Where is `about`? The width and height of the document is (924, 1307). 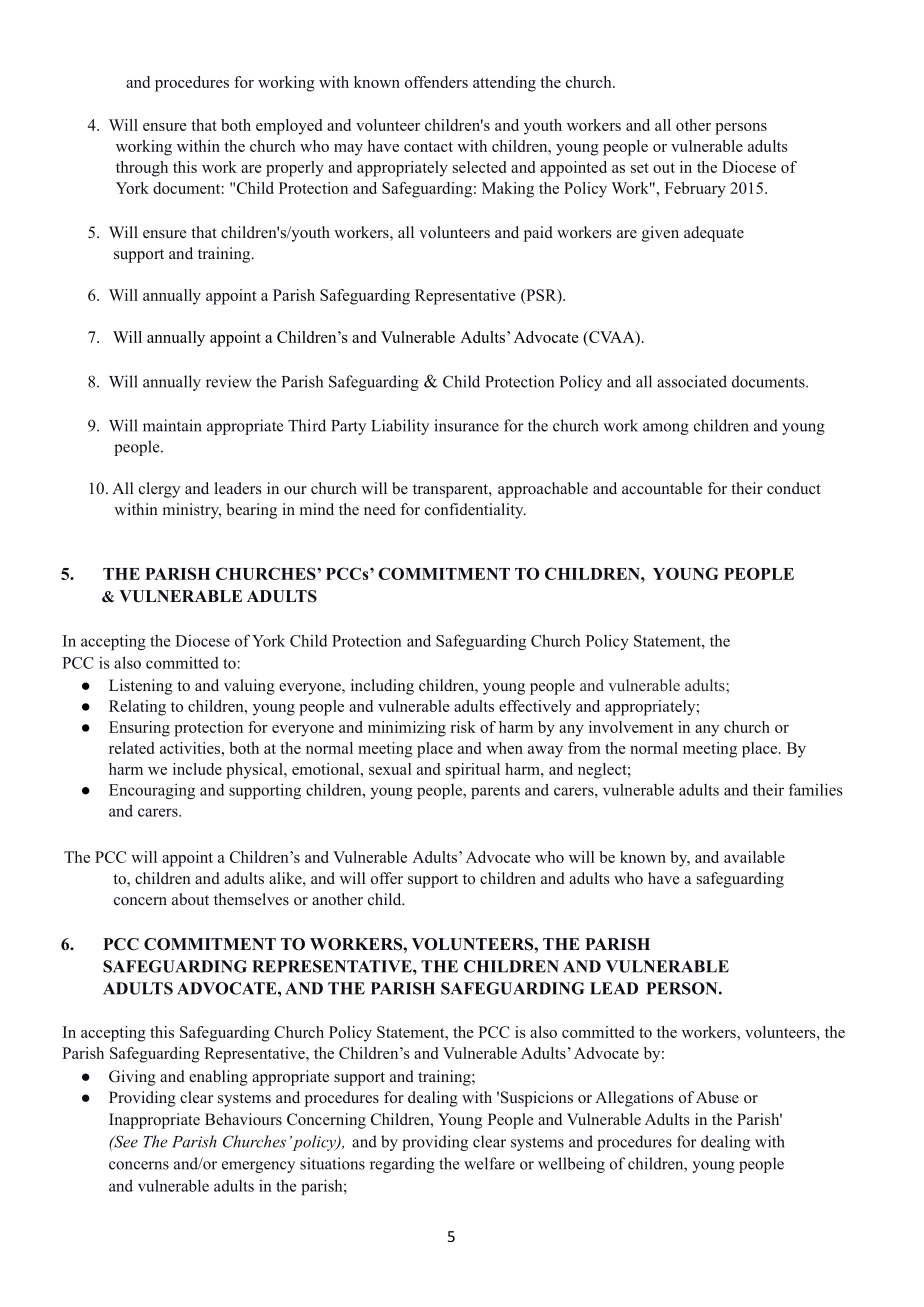 about is located at coordinates (190, 899).
